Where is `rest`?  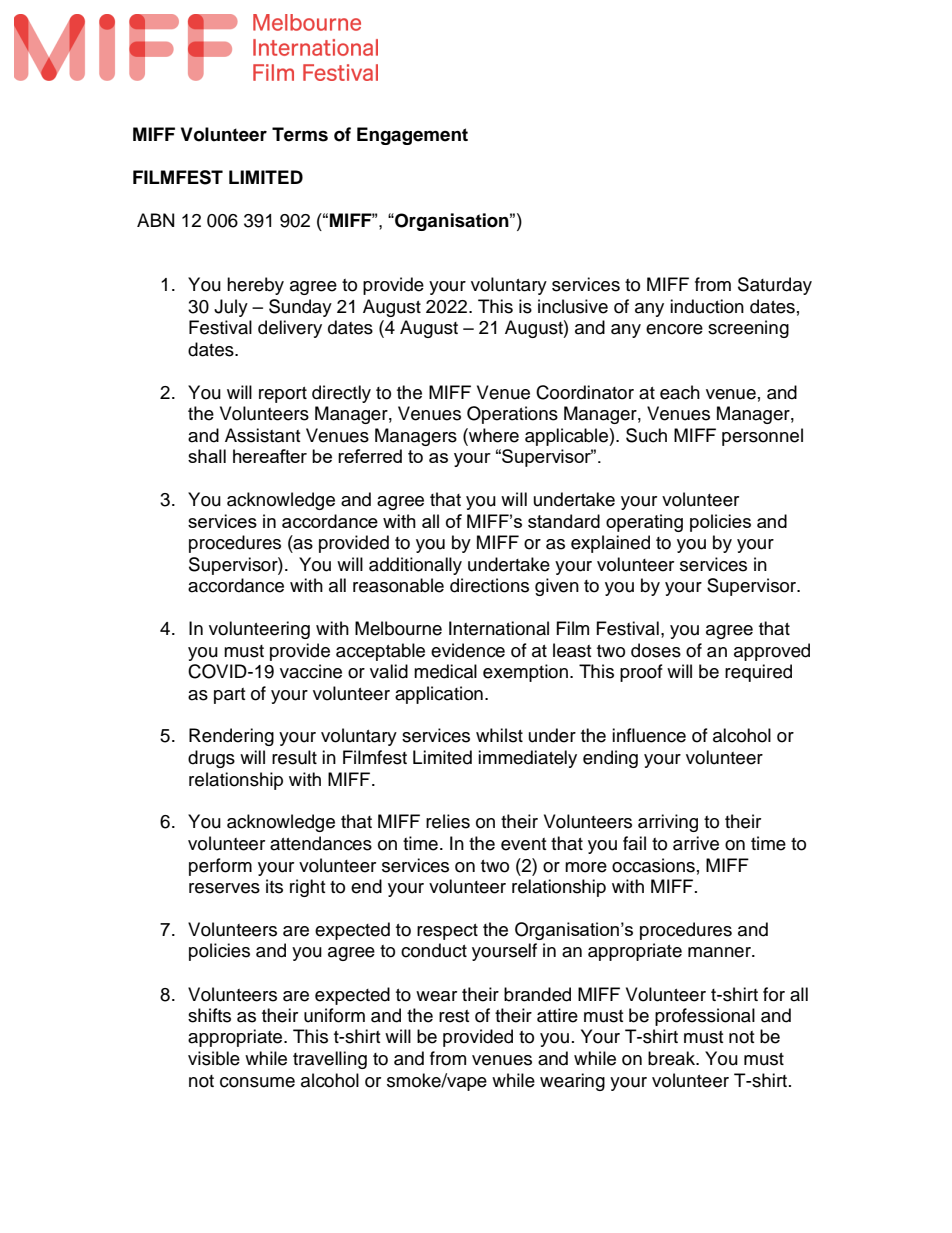
rest is located at coordinates (454, 1016).
